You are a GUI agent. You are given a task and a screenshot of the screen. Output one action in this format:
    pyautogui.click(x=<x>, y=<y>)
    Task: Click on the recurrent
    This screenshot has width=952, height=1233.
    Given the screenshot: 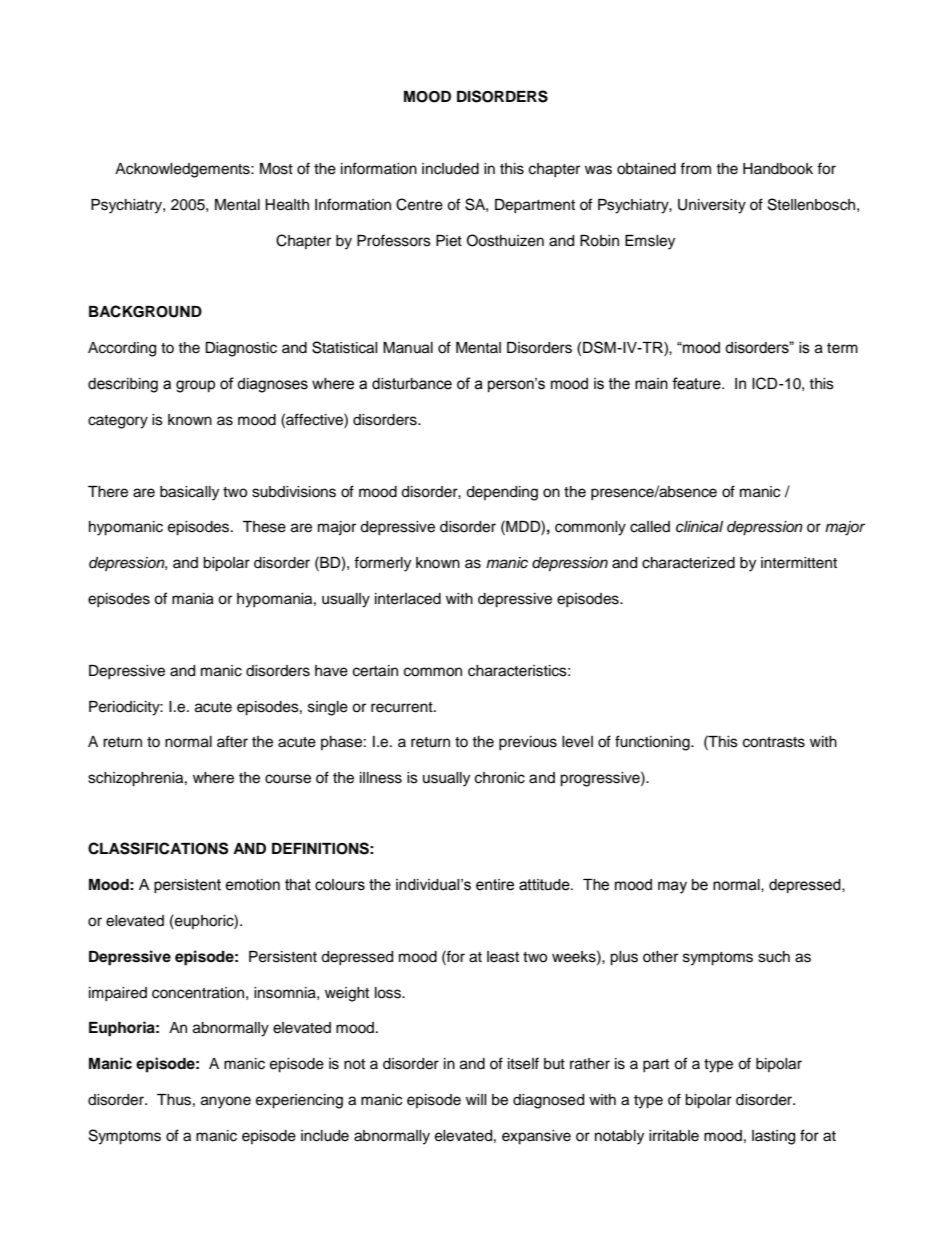 What is the action you would take?
    pyautogui.click(x=403, y=707)
